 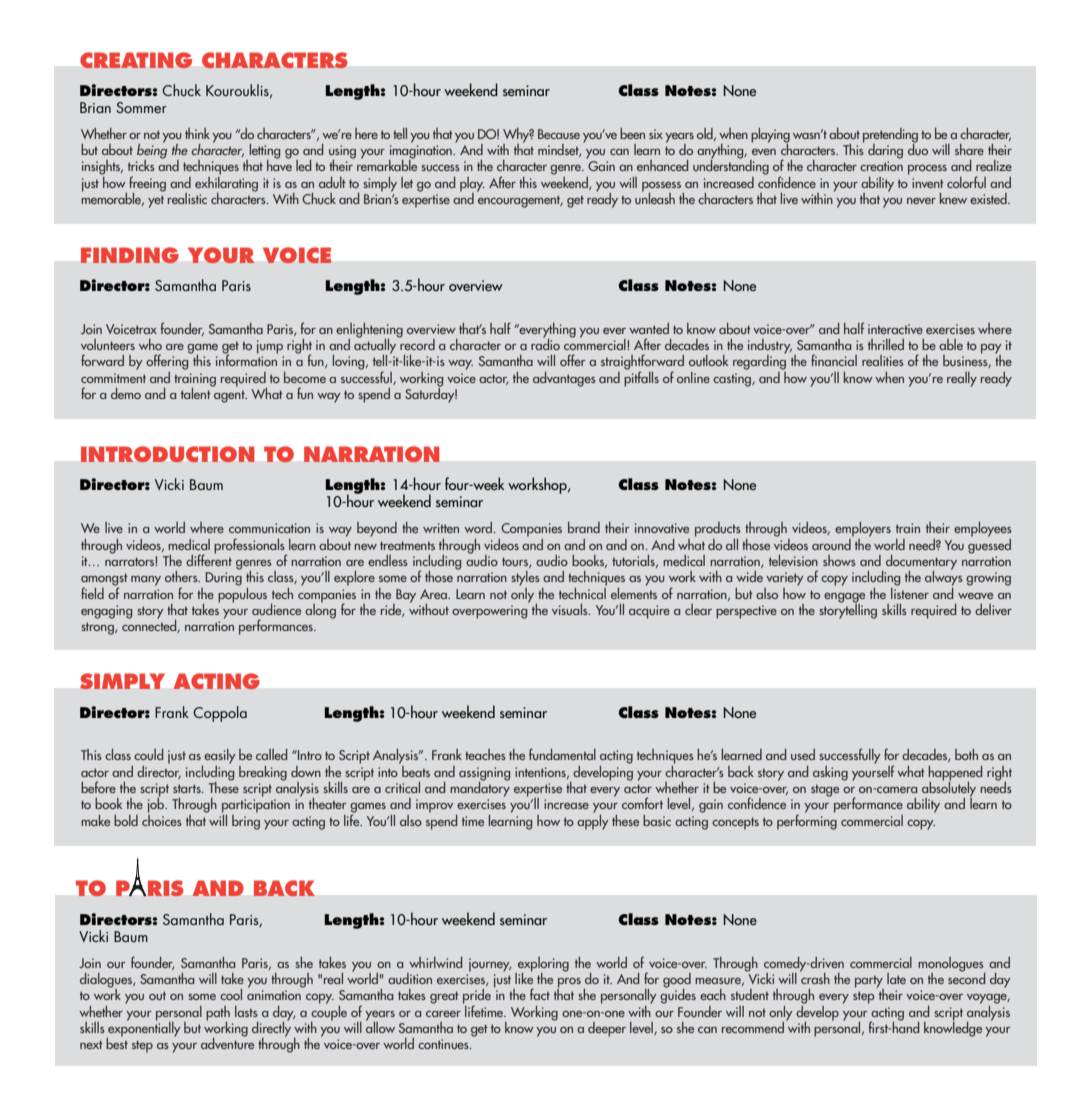 What do you see at coordinates (559, 134) in the page?
I see `Because` at bounding box center [559, 134].
